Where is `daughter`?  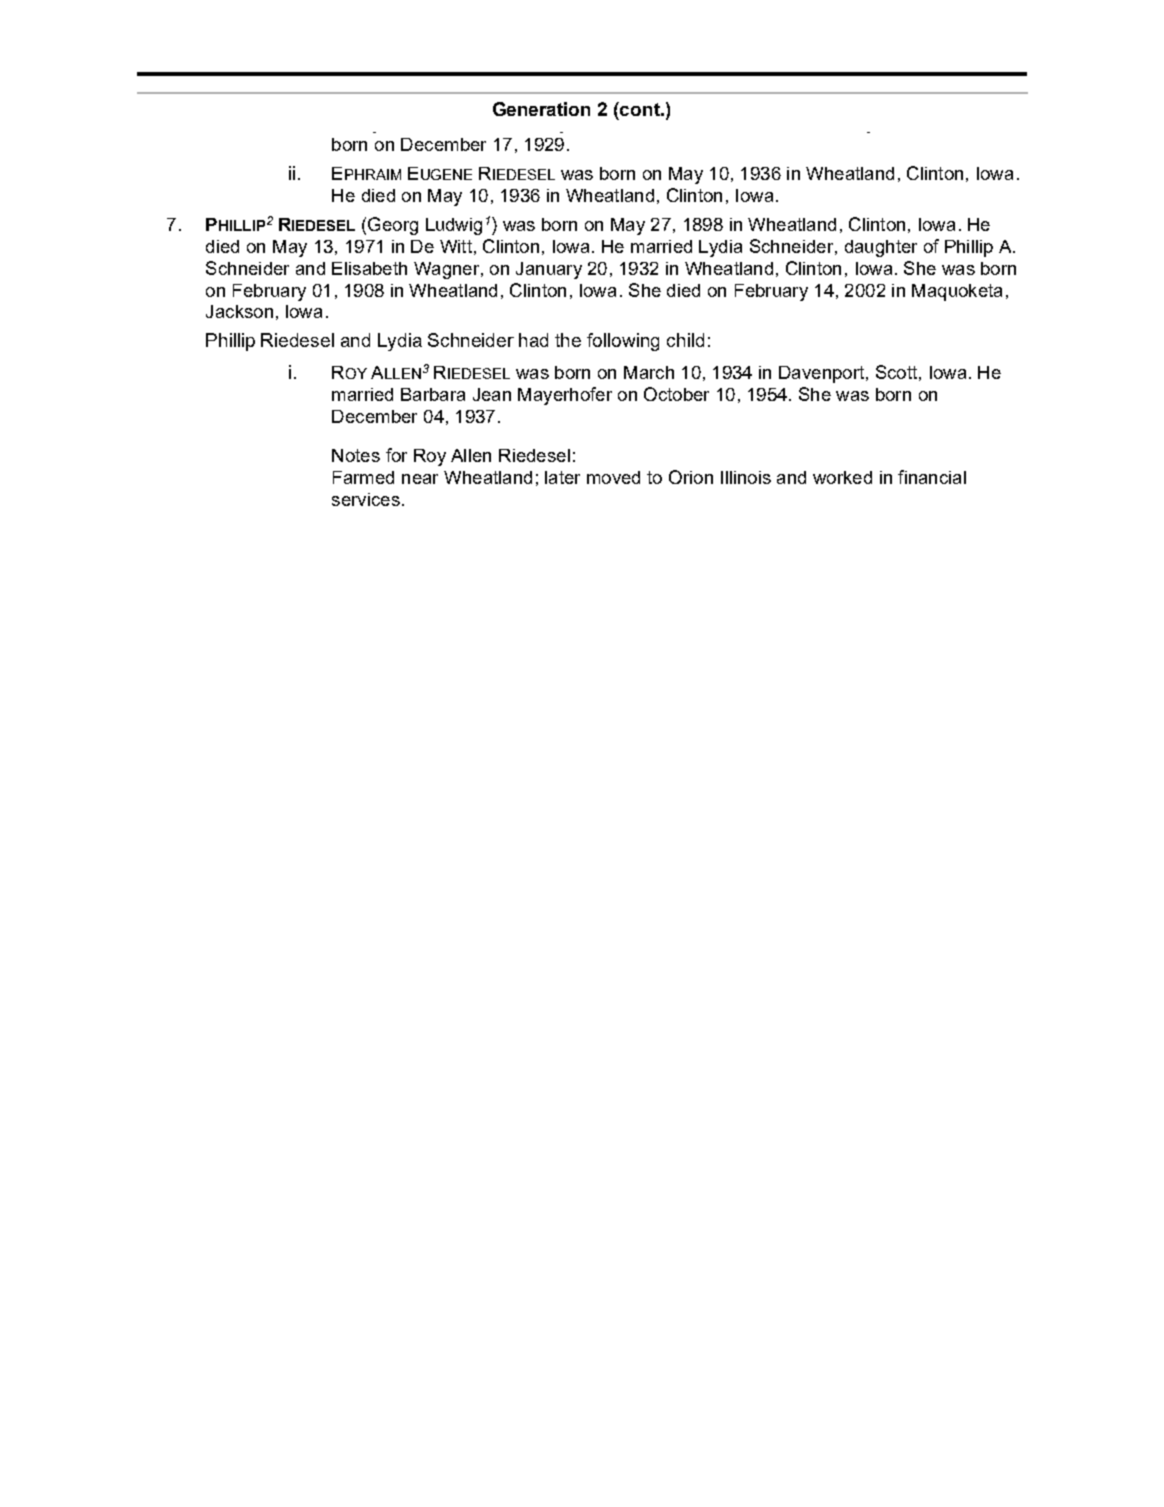
daughter is located at coordinates (881, 248).
